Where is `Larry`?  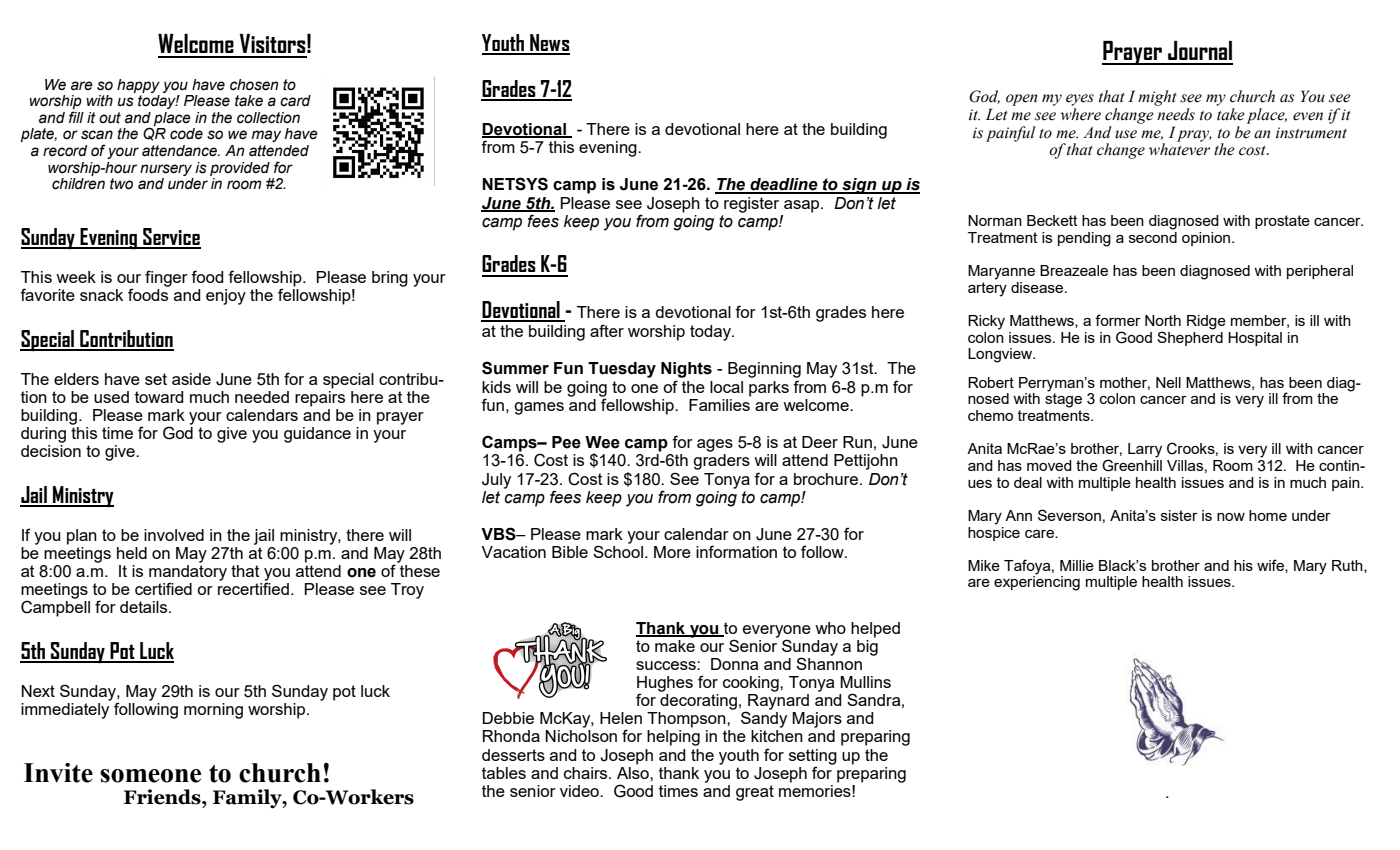 Larry is located at coordinates (1145, 450).
